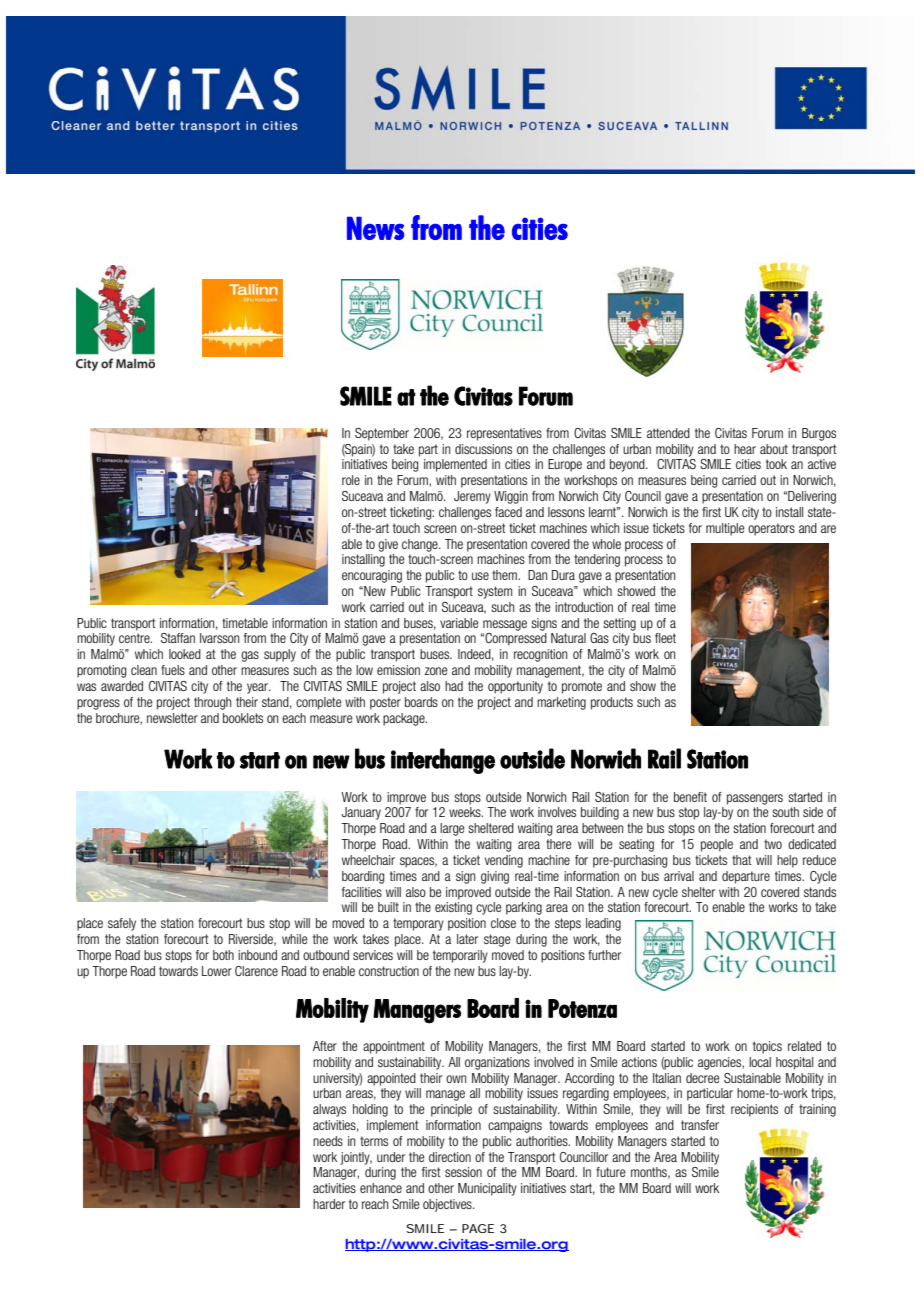  Describe the element at coordinates (483, 449) in the page. I see `discussions` at that location.
